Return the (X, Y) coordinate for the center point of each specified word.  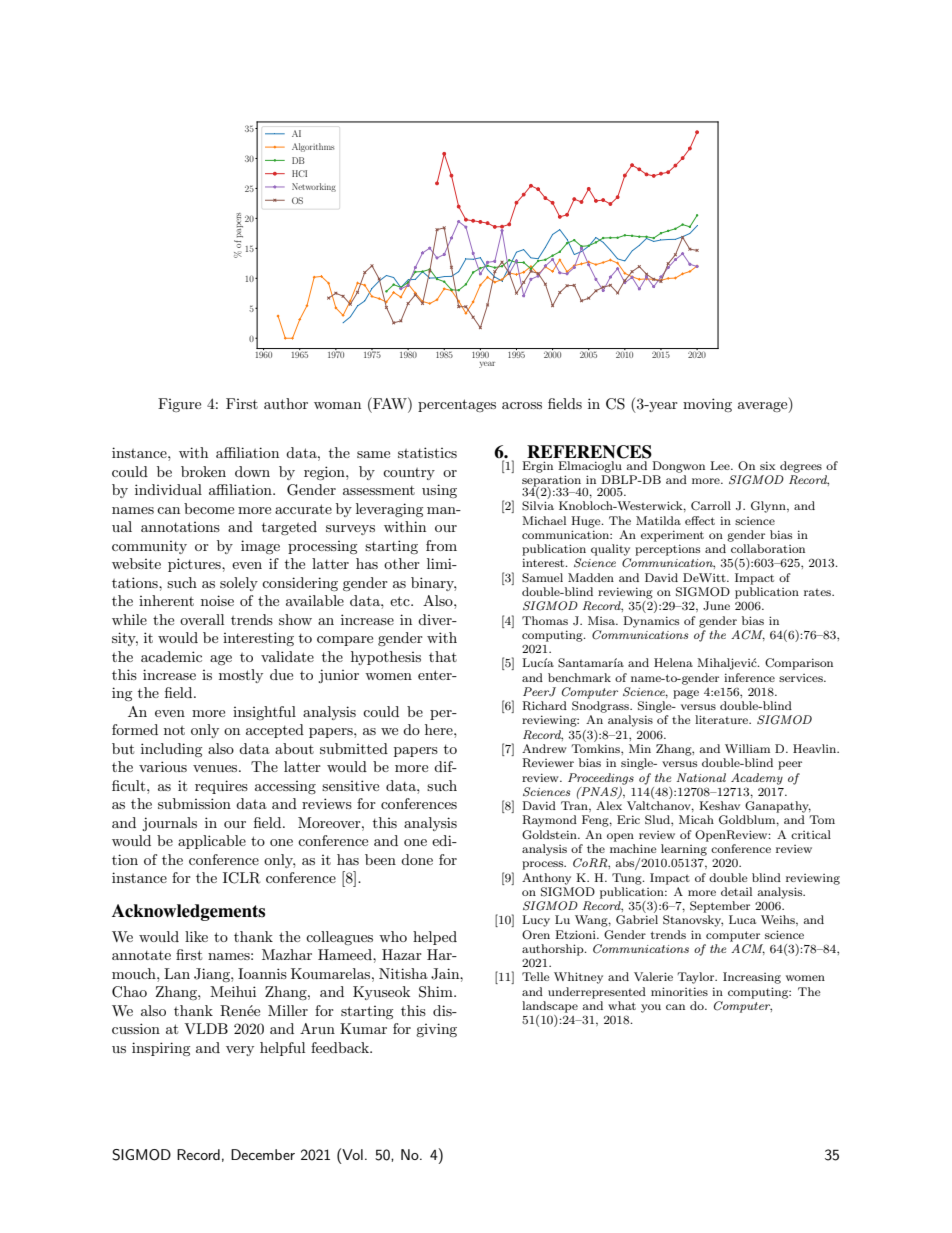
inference (749, 677)
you (651, 1008)
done (417, 859)
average (764, 407)
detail (736, 891)
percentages (457, 405)
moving (707, 405)
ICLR (241, 878)
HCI (299, 173)
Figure (179, 405)
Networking (314, 187)
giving (436, 1030)
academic (171, 656)
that (443, 656)
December (263, 1154)
